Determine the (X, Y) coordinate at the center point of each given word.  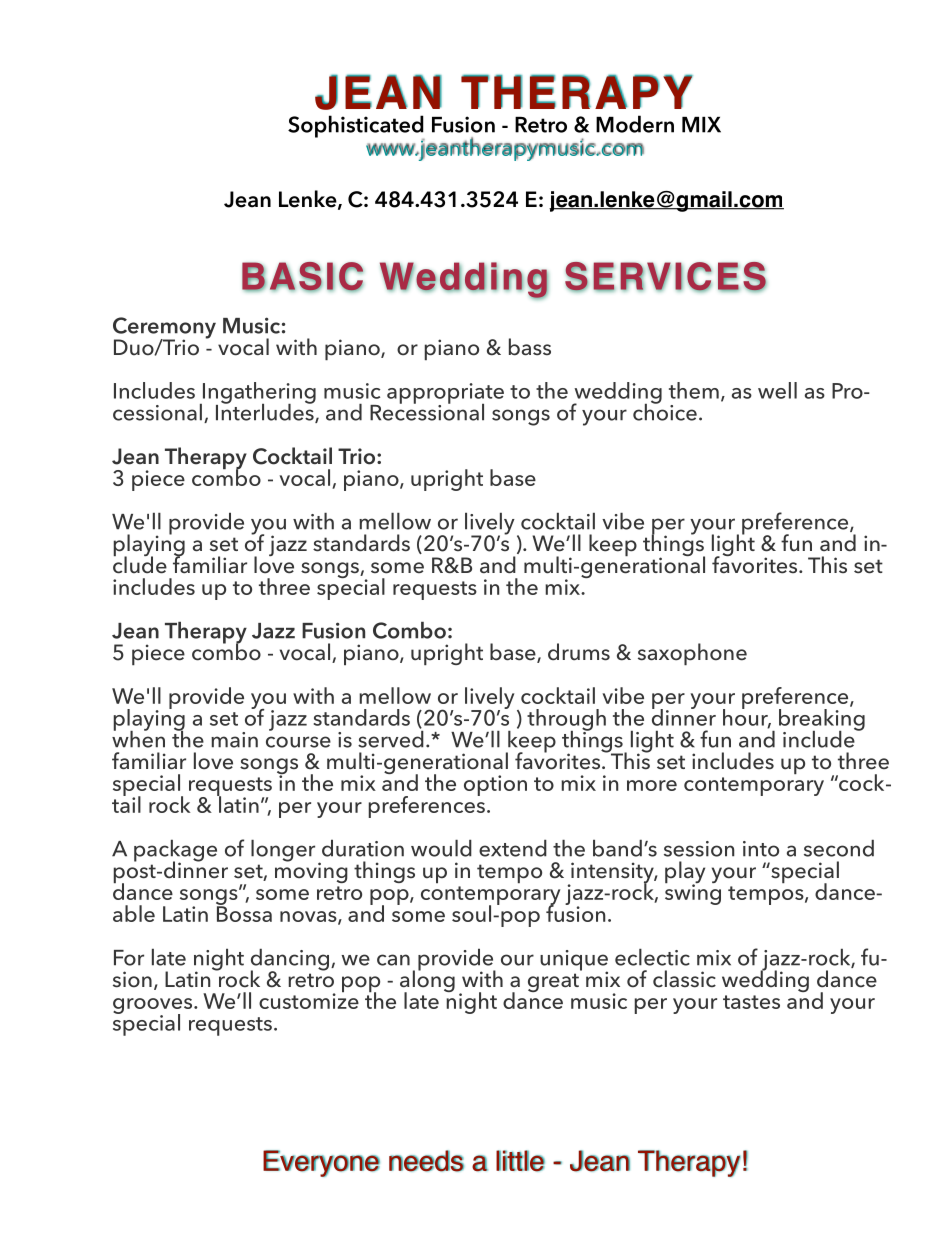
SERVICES (666, 277)
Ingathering (258, 394)
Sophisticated (356, 127)
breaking (822, 721)
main (234, 740)
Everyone (321, 1163)
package (175, 852)
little (520, 1161)
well (777, 390)
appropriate (445, 394)
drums (579, 652)
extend (513, 848)
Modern (635, 124)
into (761, 849)
